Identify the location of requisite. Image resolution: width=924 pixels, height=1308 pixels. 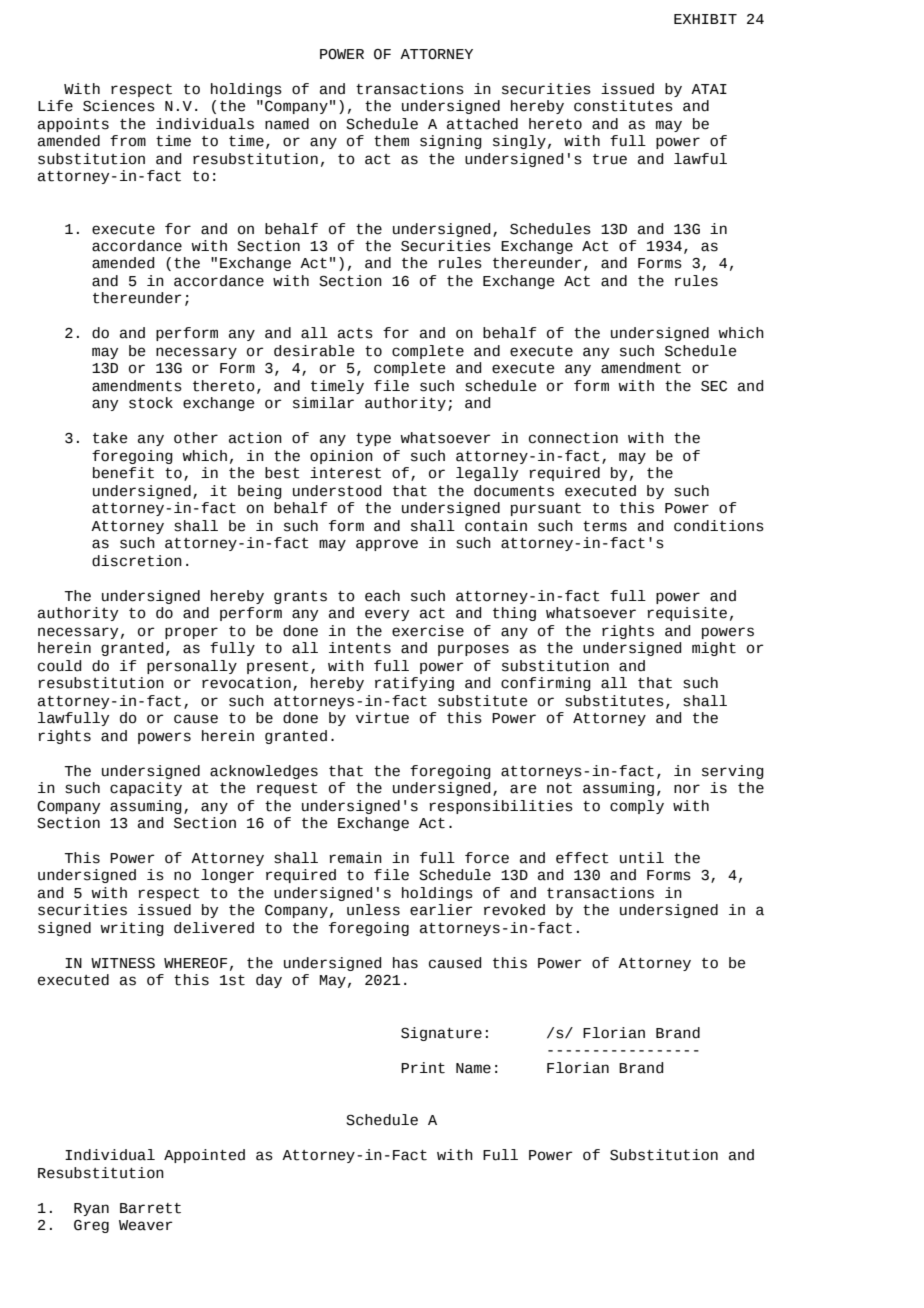
(687, 614).
